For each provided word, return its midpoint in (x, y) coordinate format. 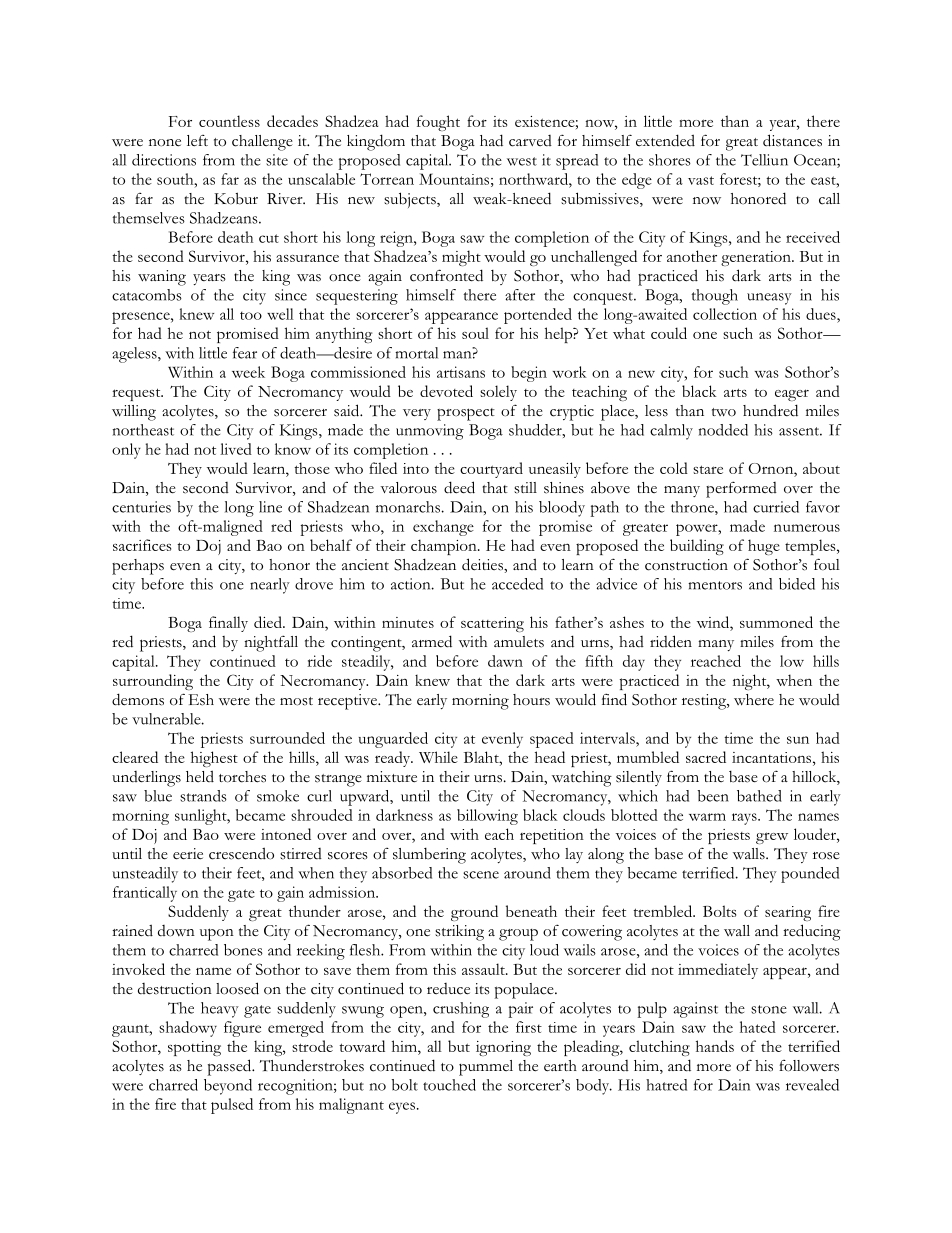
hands (715, 1046)
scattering (492, 624)
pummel (486, 1068)
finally (228, 624)
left (197, 141)
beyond (228, 1087)
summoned (776, 622)
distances (792, 140)
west (522, 161)
